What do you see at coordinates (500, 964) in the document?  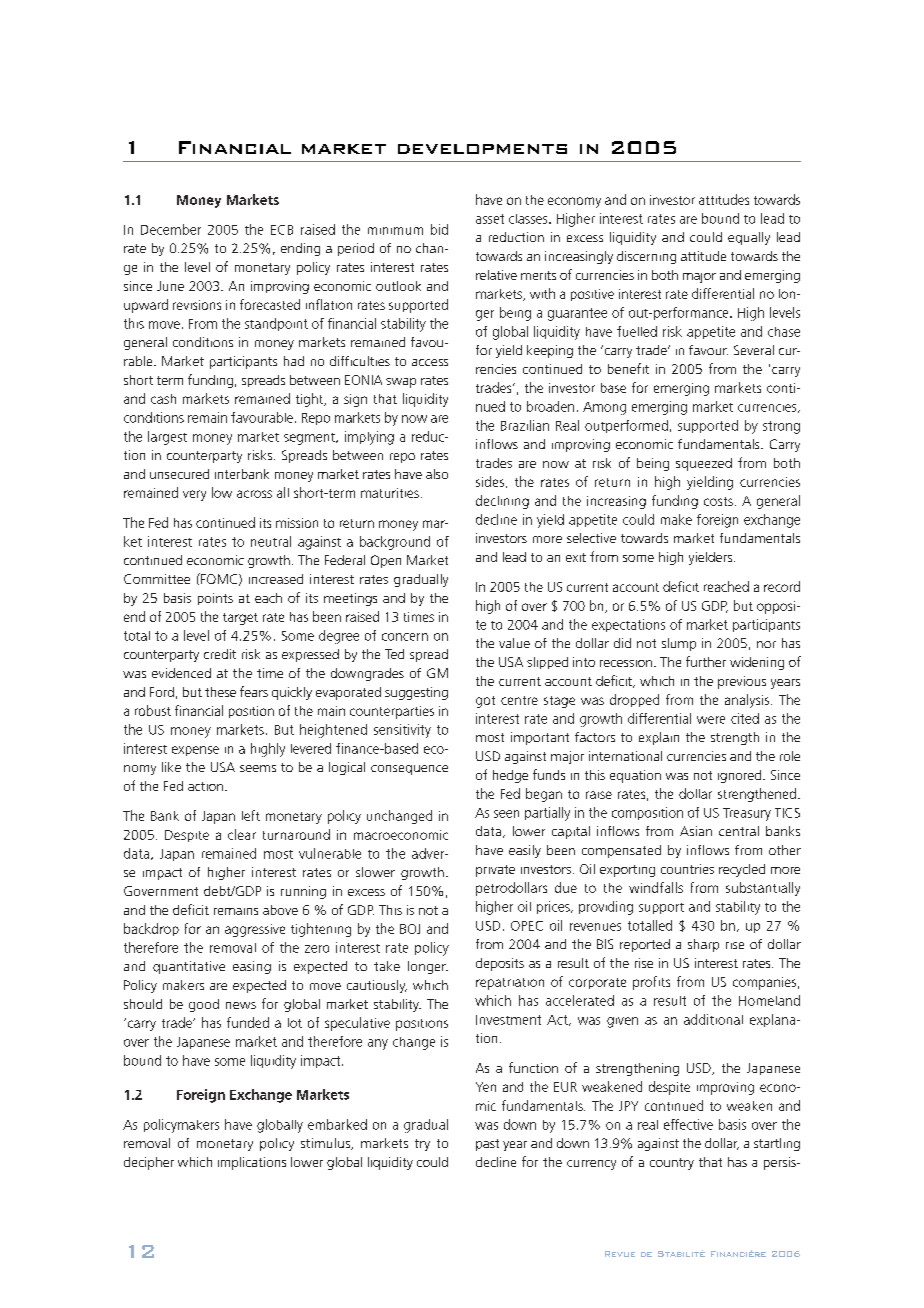 I see `deposits` at bounding box center [500, 964].
